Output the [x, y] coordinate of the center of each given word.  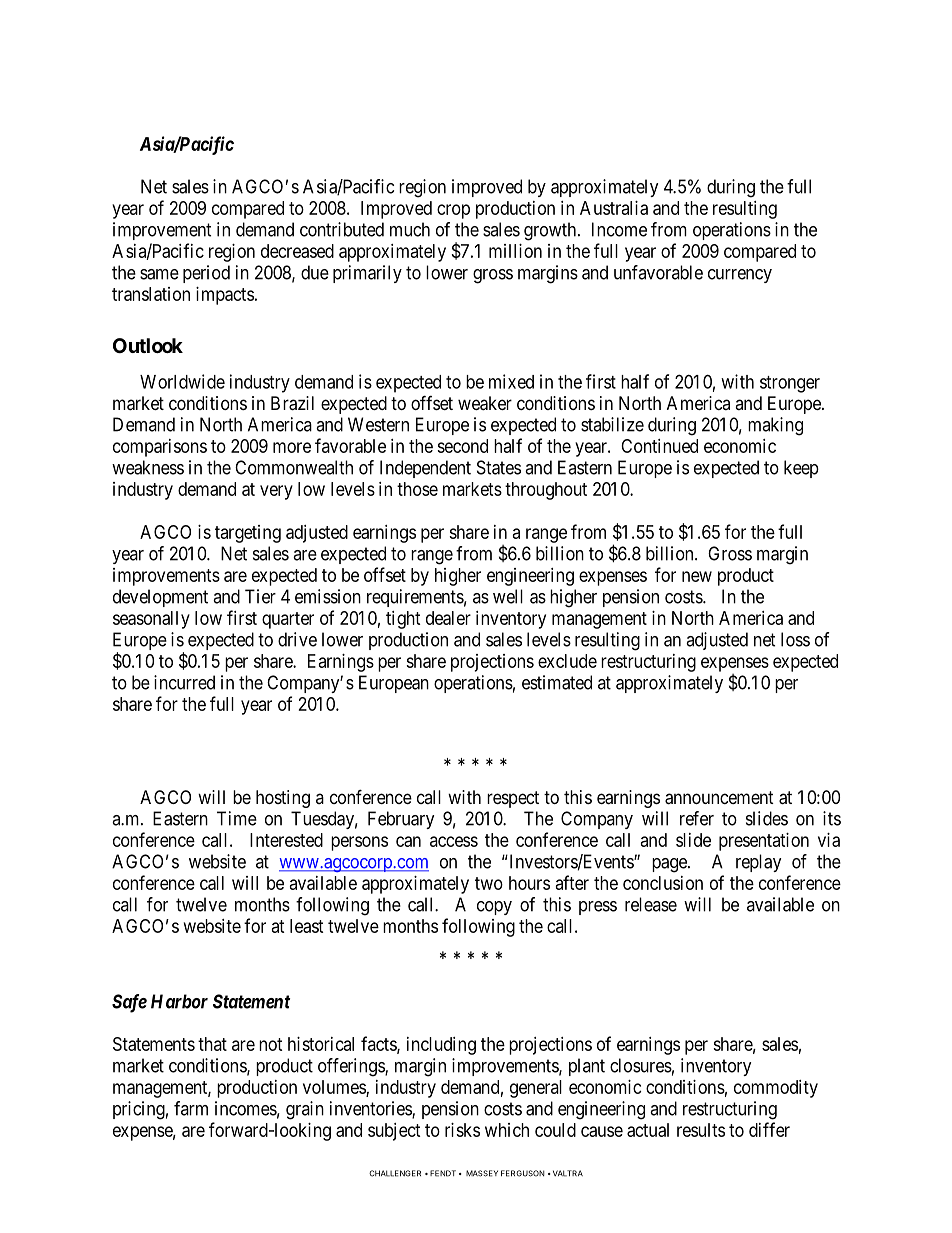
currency [740, 276]
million [515, 251]
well [508, 596]
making [775, 426]
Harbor [179, 1001]
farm [191, 1108]
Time [237, 818]
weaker [485, 403]
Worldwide [182, 381]
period [206, 274]
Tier [260, 596]
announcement [719, 798]
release [651, 904]
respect [513, 799]
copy [494, 908]
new [697, 576]
